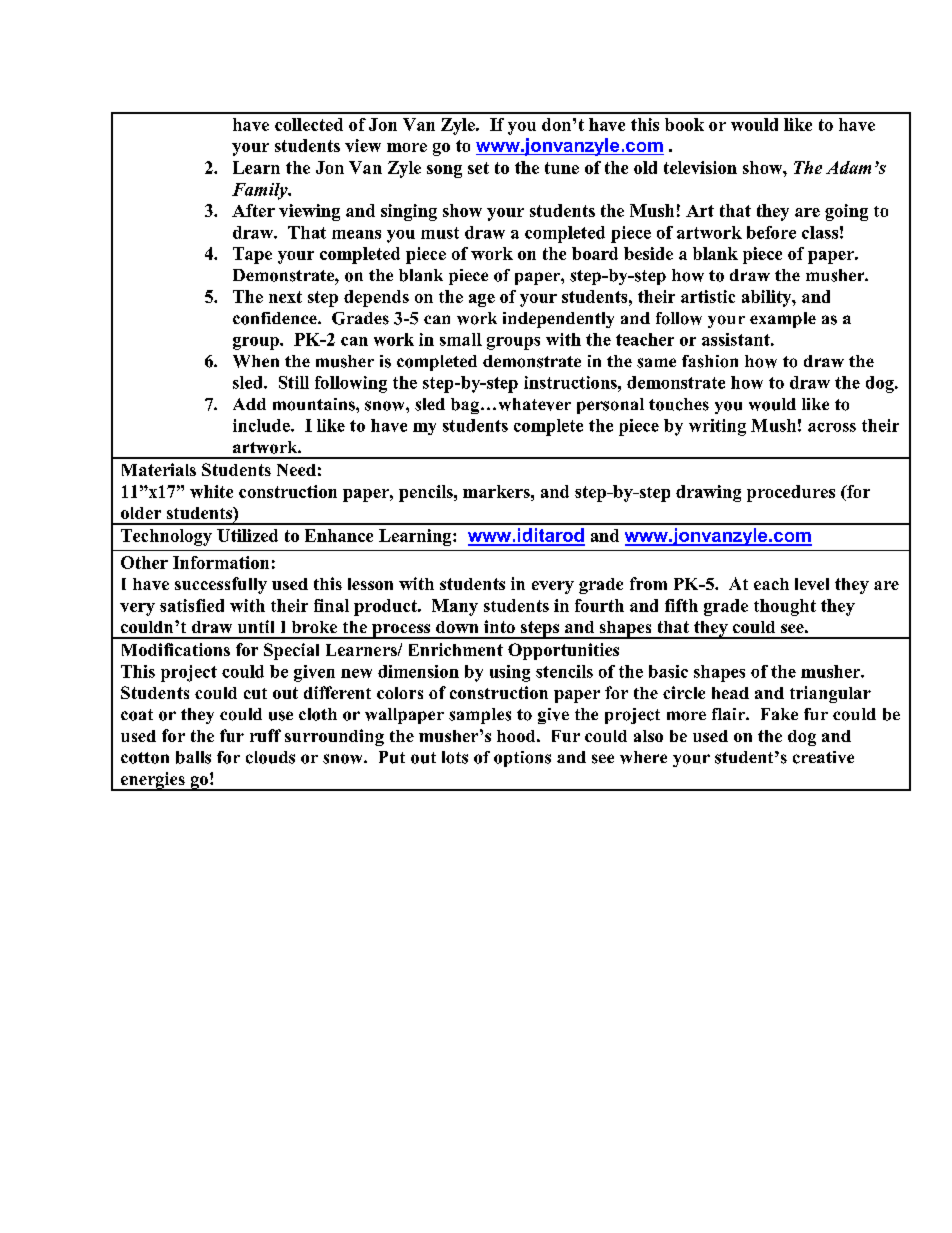  I want to click on balls, so click(193, 757).
